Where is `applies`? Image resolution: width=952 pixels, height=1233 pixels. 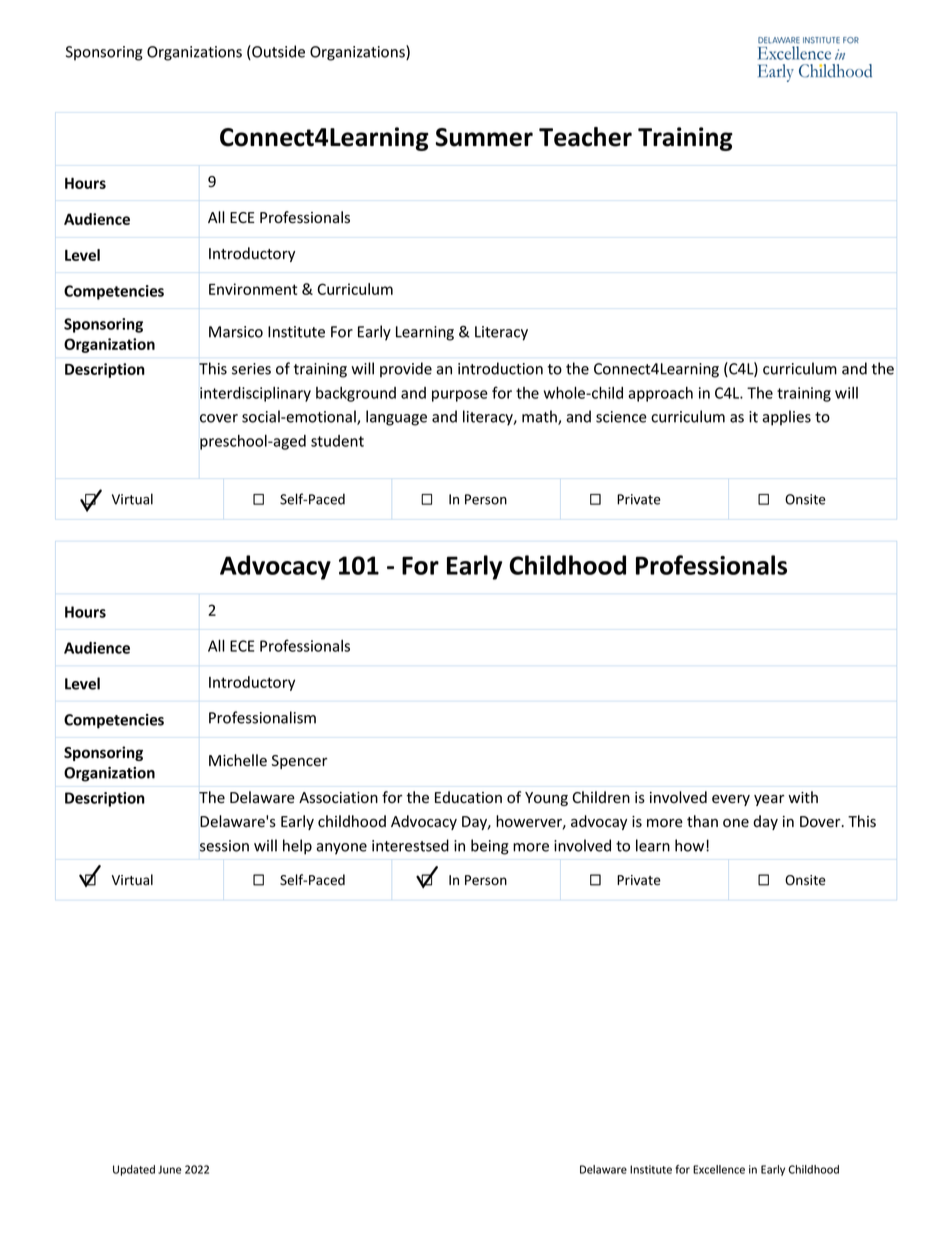
applies is located at coordinates (786, 418).
